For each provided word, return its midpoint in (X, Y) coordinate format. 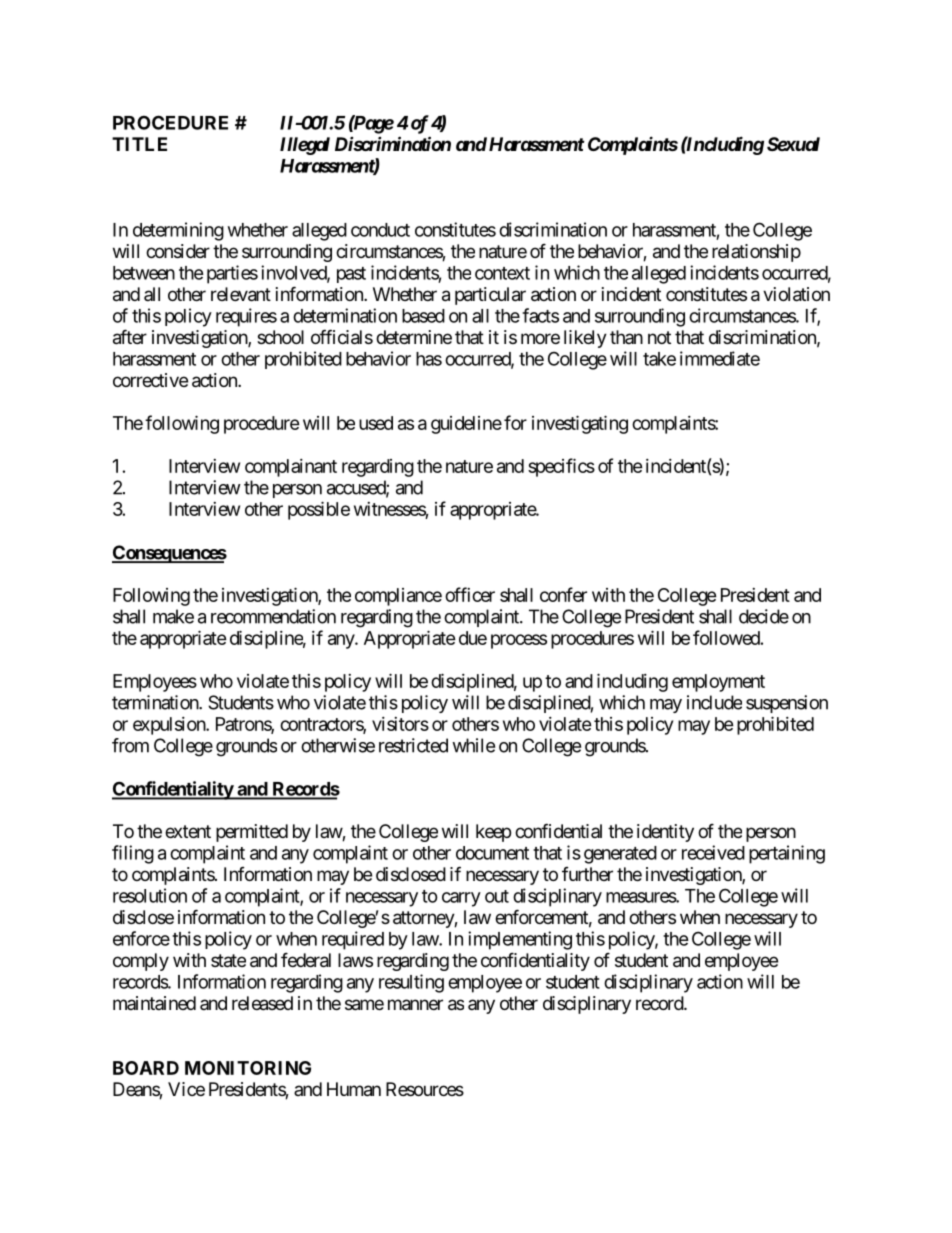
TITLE (139, 144)
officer (470, 594)
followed (726, 637)
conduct (380, 230)
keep (493, 833)
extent (188, 831)
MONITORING (248, 1068)
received (713, 852)
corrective (150, 380)
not (659, 337)
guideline (466, 425)
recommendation (273, 616)
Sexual (793, 144)
